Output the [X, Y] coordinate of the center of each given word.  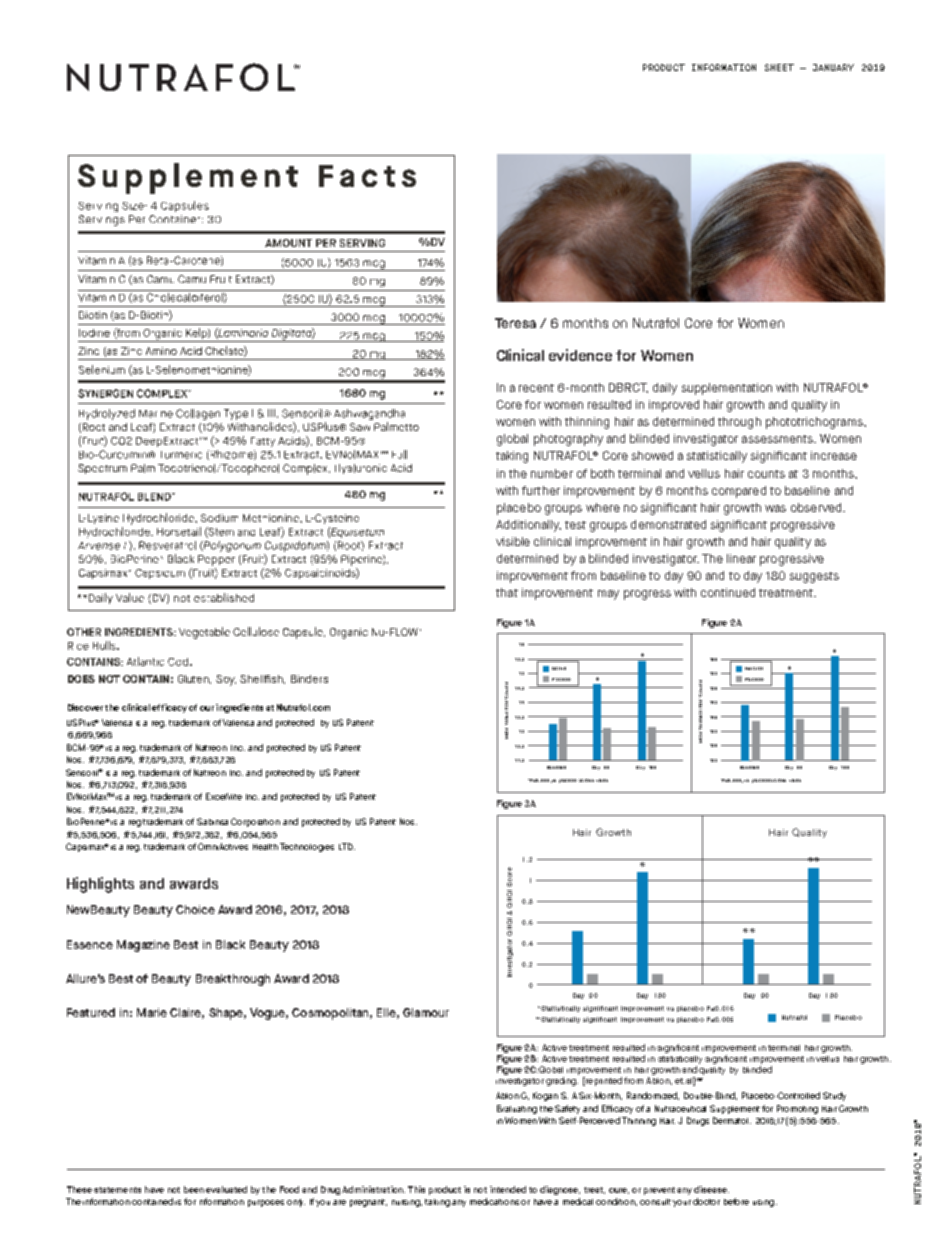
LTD [347, 846]
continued [728, 592]
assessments [779, 439]
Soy [226, 680]
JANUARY [833, 67]
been [194, 1189]
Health [265, 847]
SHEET [779, 67]
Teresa [515, 323]
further [541, 490]
